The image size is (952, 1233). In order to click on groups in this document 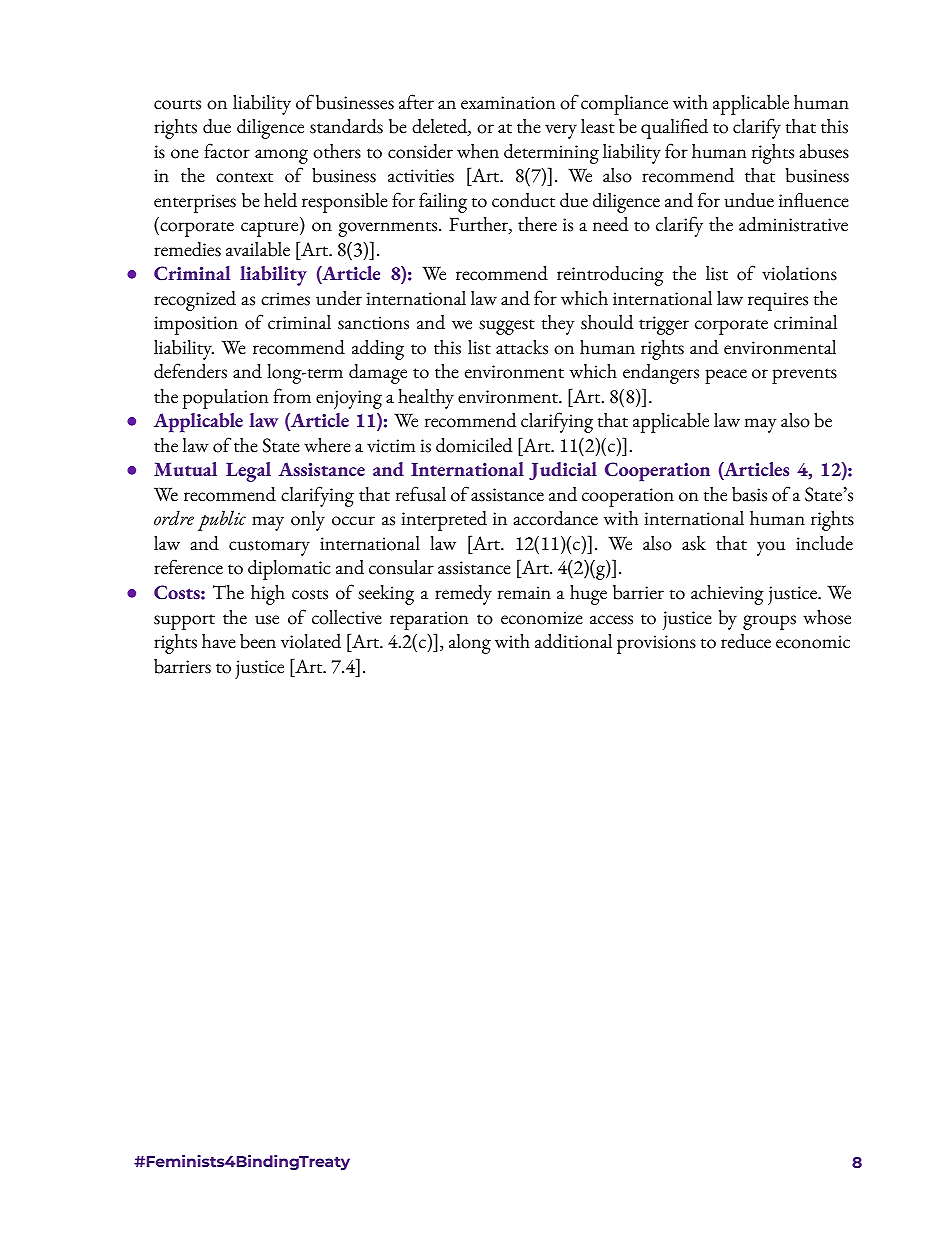, I will do `click(769, 622)`.
